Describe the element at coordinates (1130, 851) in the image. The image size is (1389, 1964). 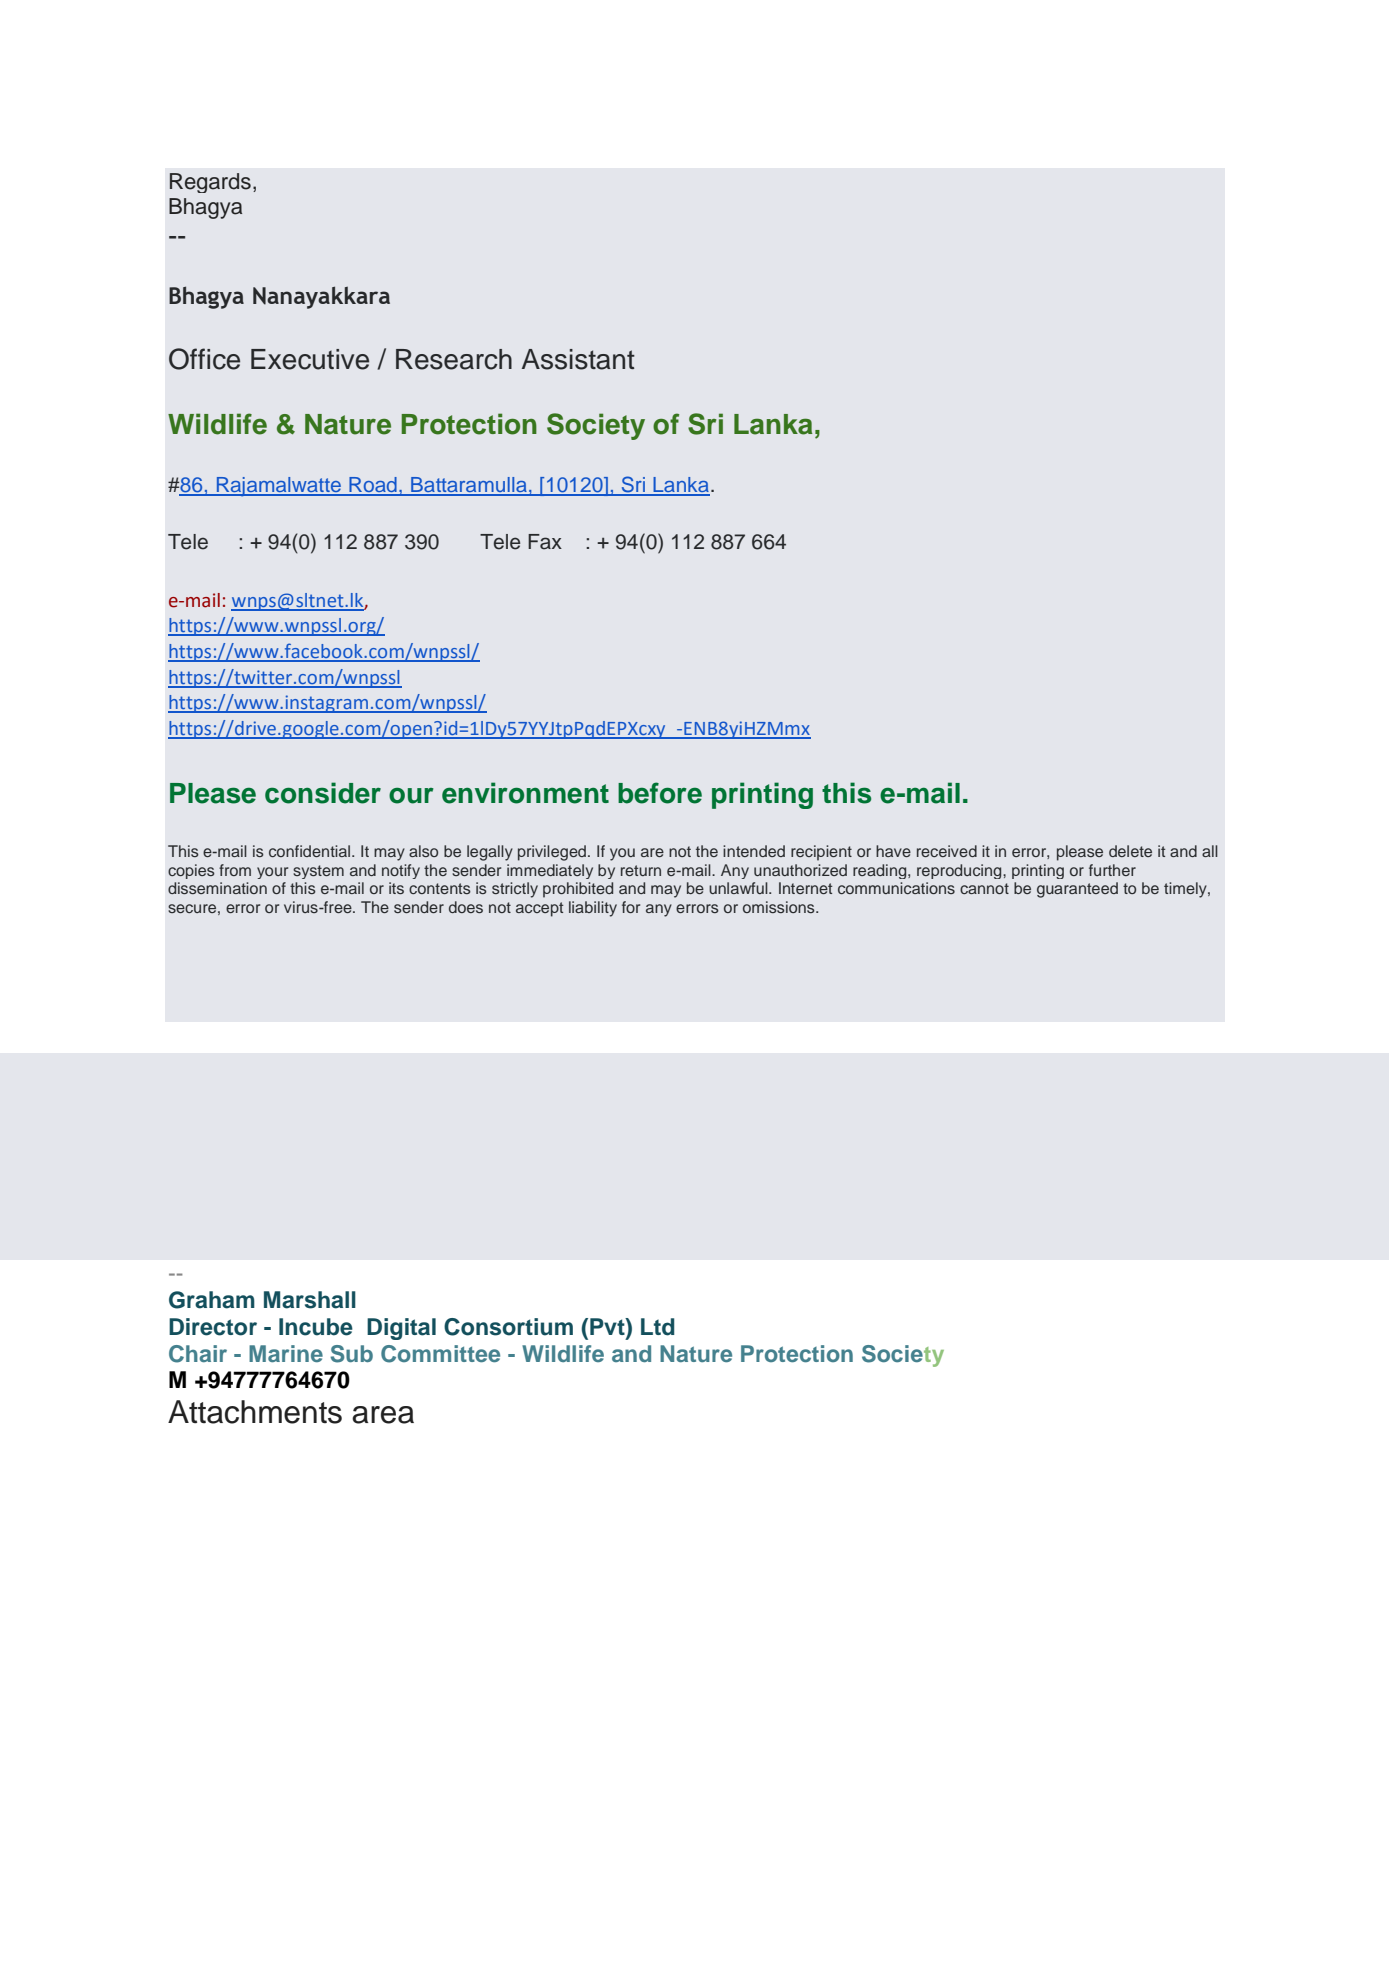
I see `delete` at that location.
